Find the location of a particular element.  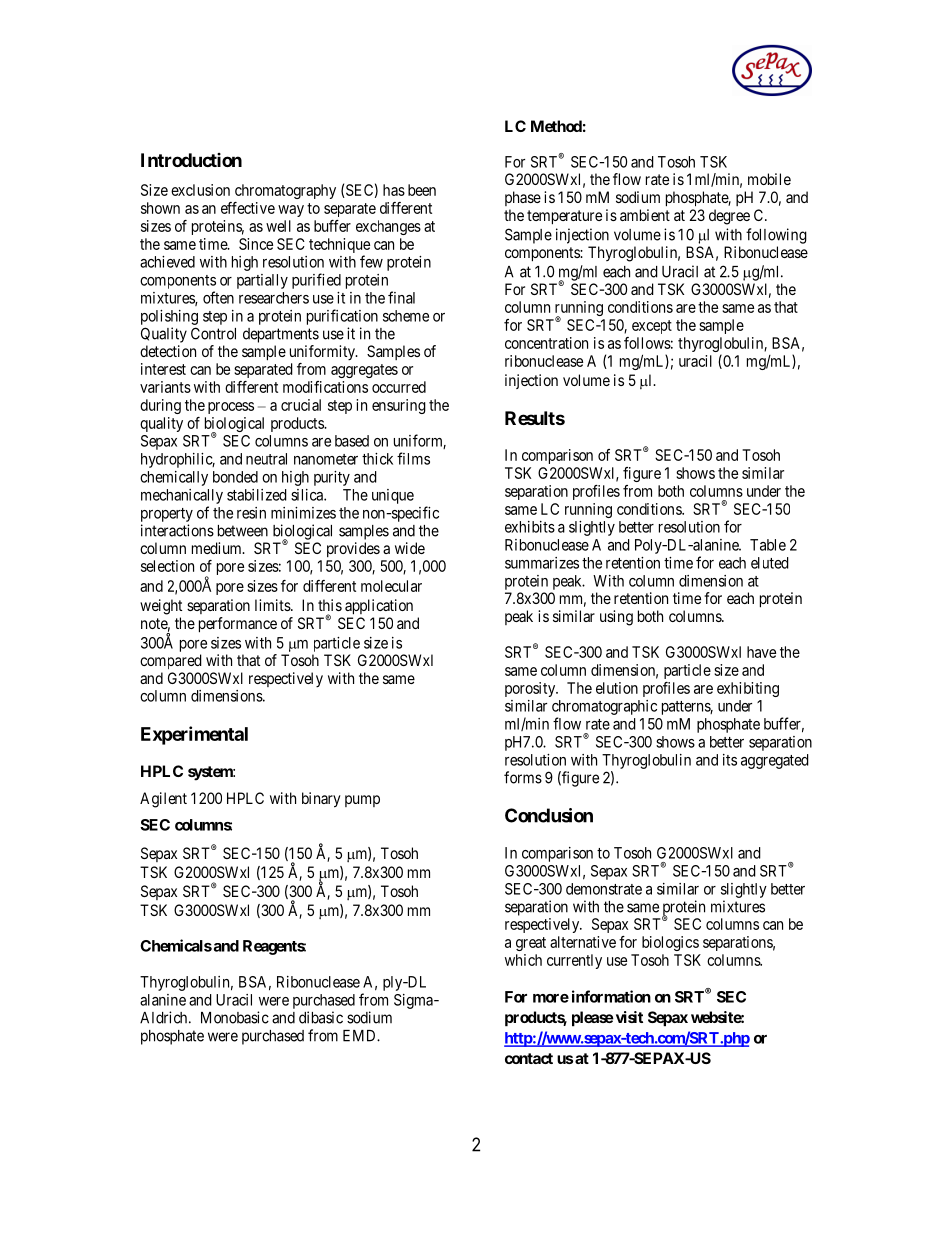

molecular is located at coordinates (391, 586).
